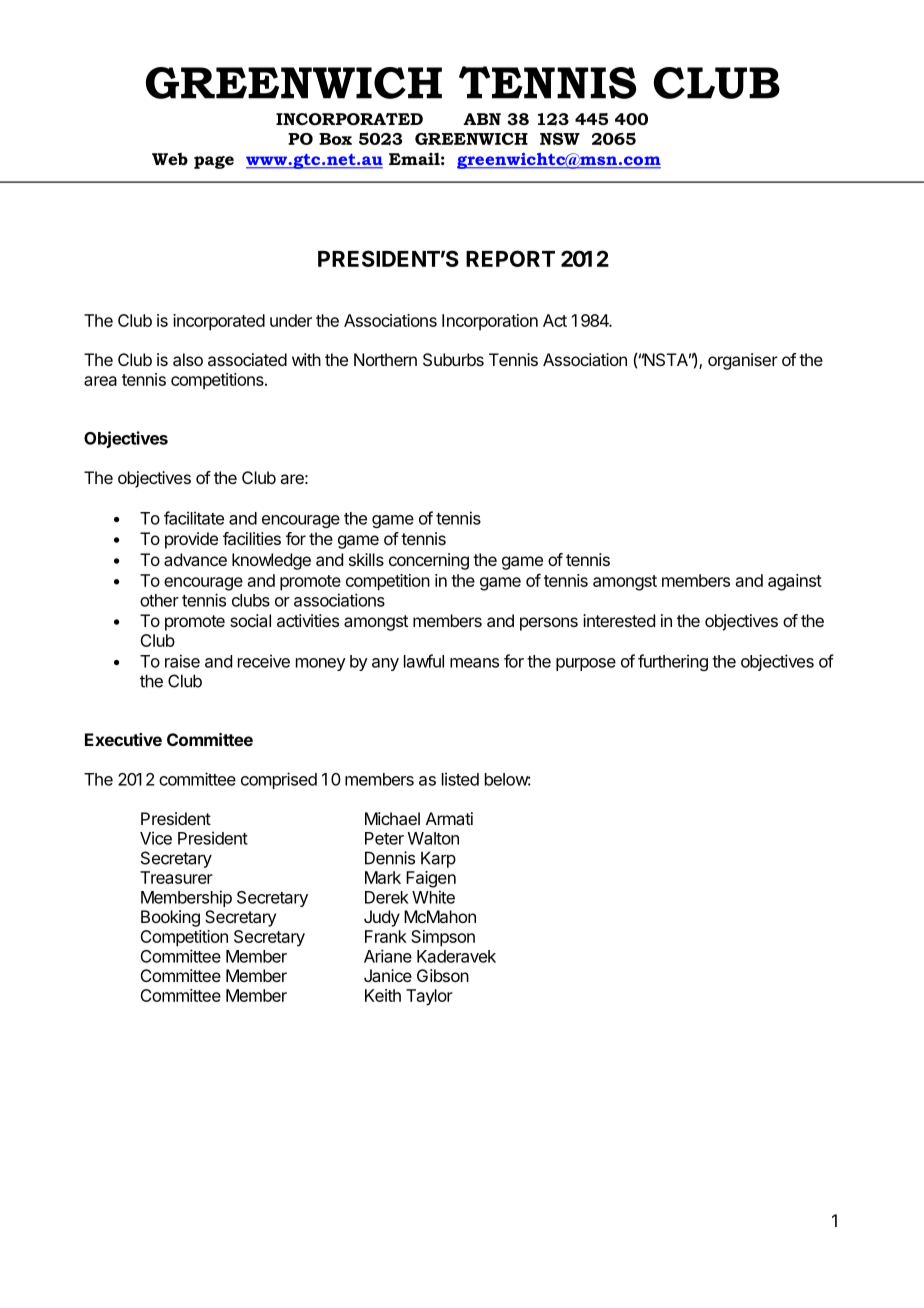 This screenshot has height=1308, width=924. I want to click on advance, so click(195, 559).
